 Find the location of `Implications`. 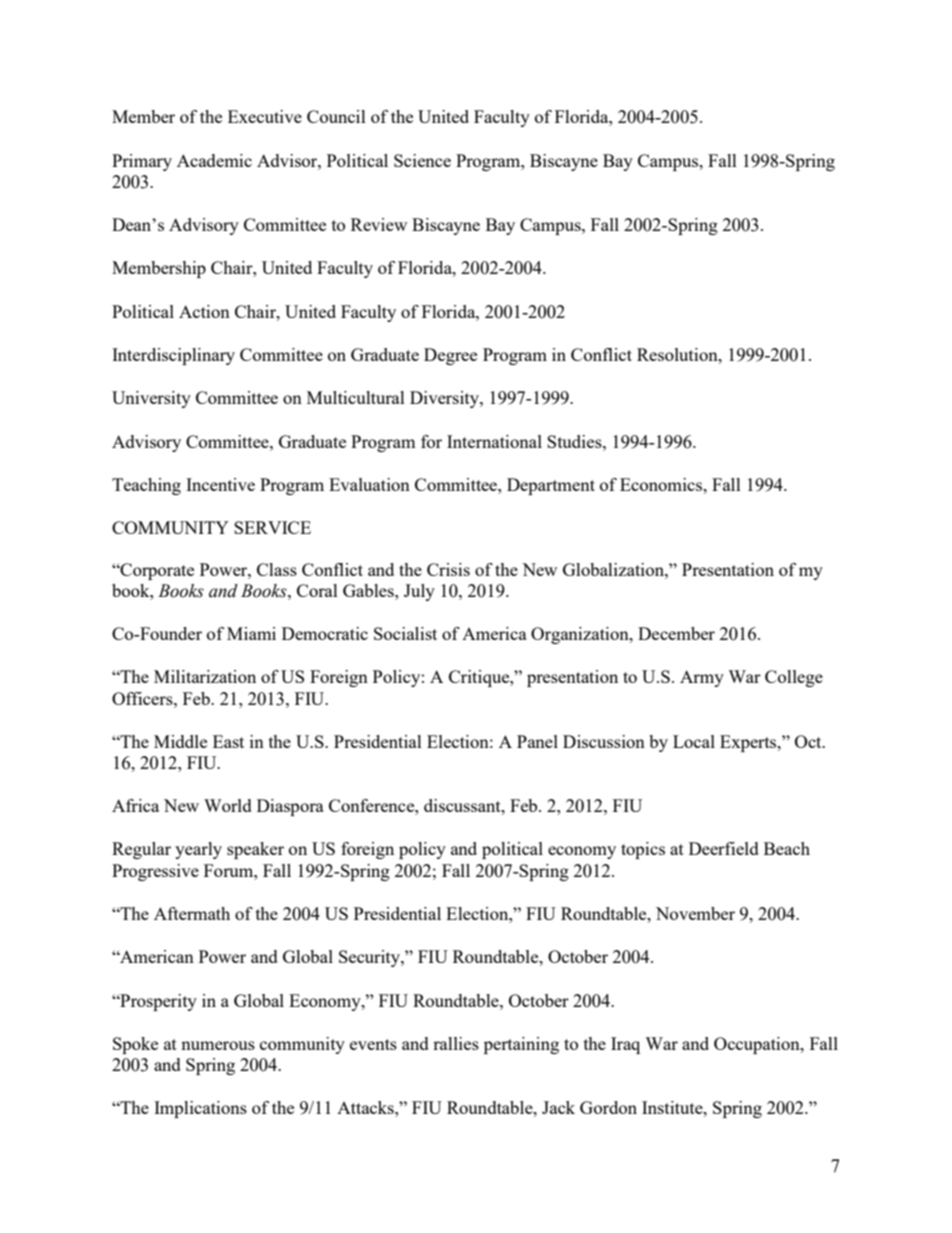

Implications is located at coordinates (200, 1109).
